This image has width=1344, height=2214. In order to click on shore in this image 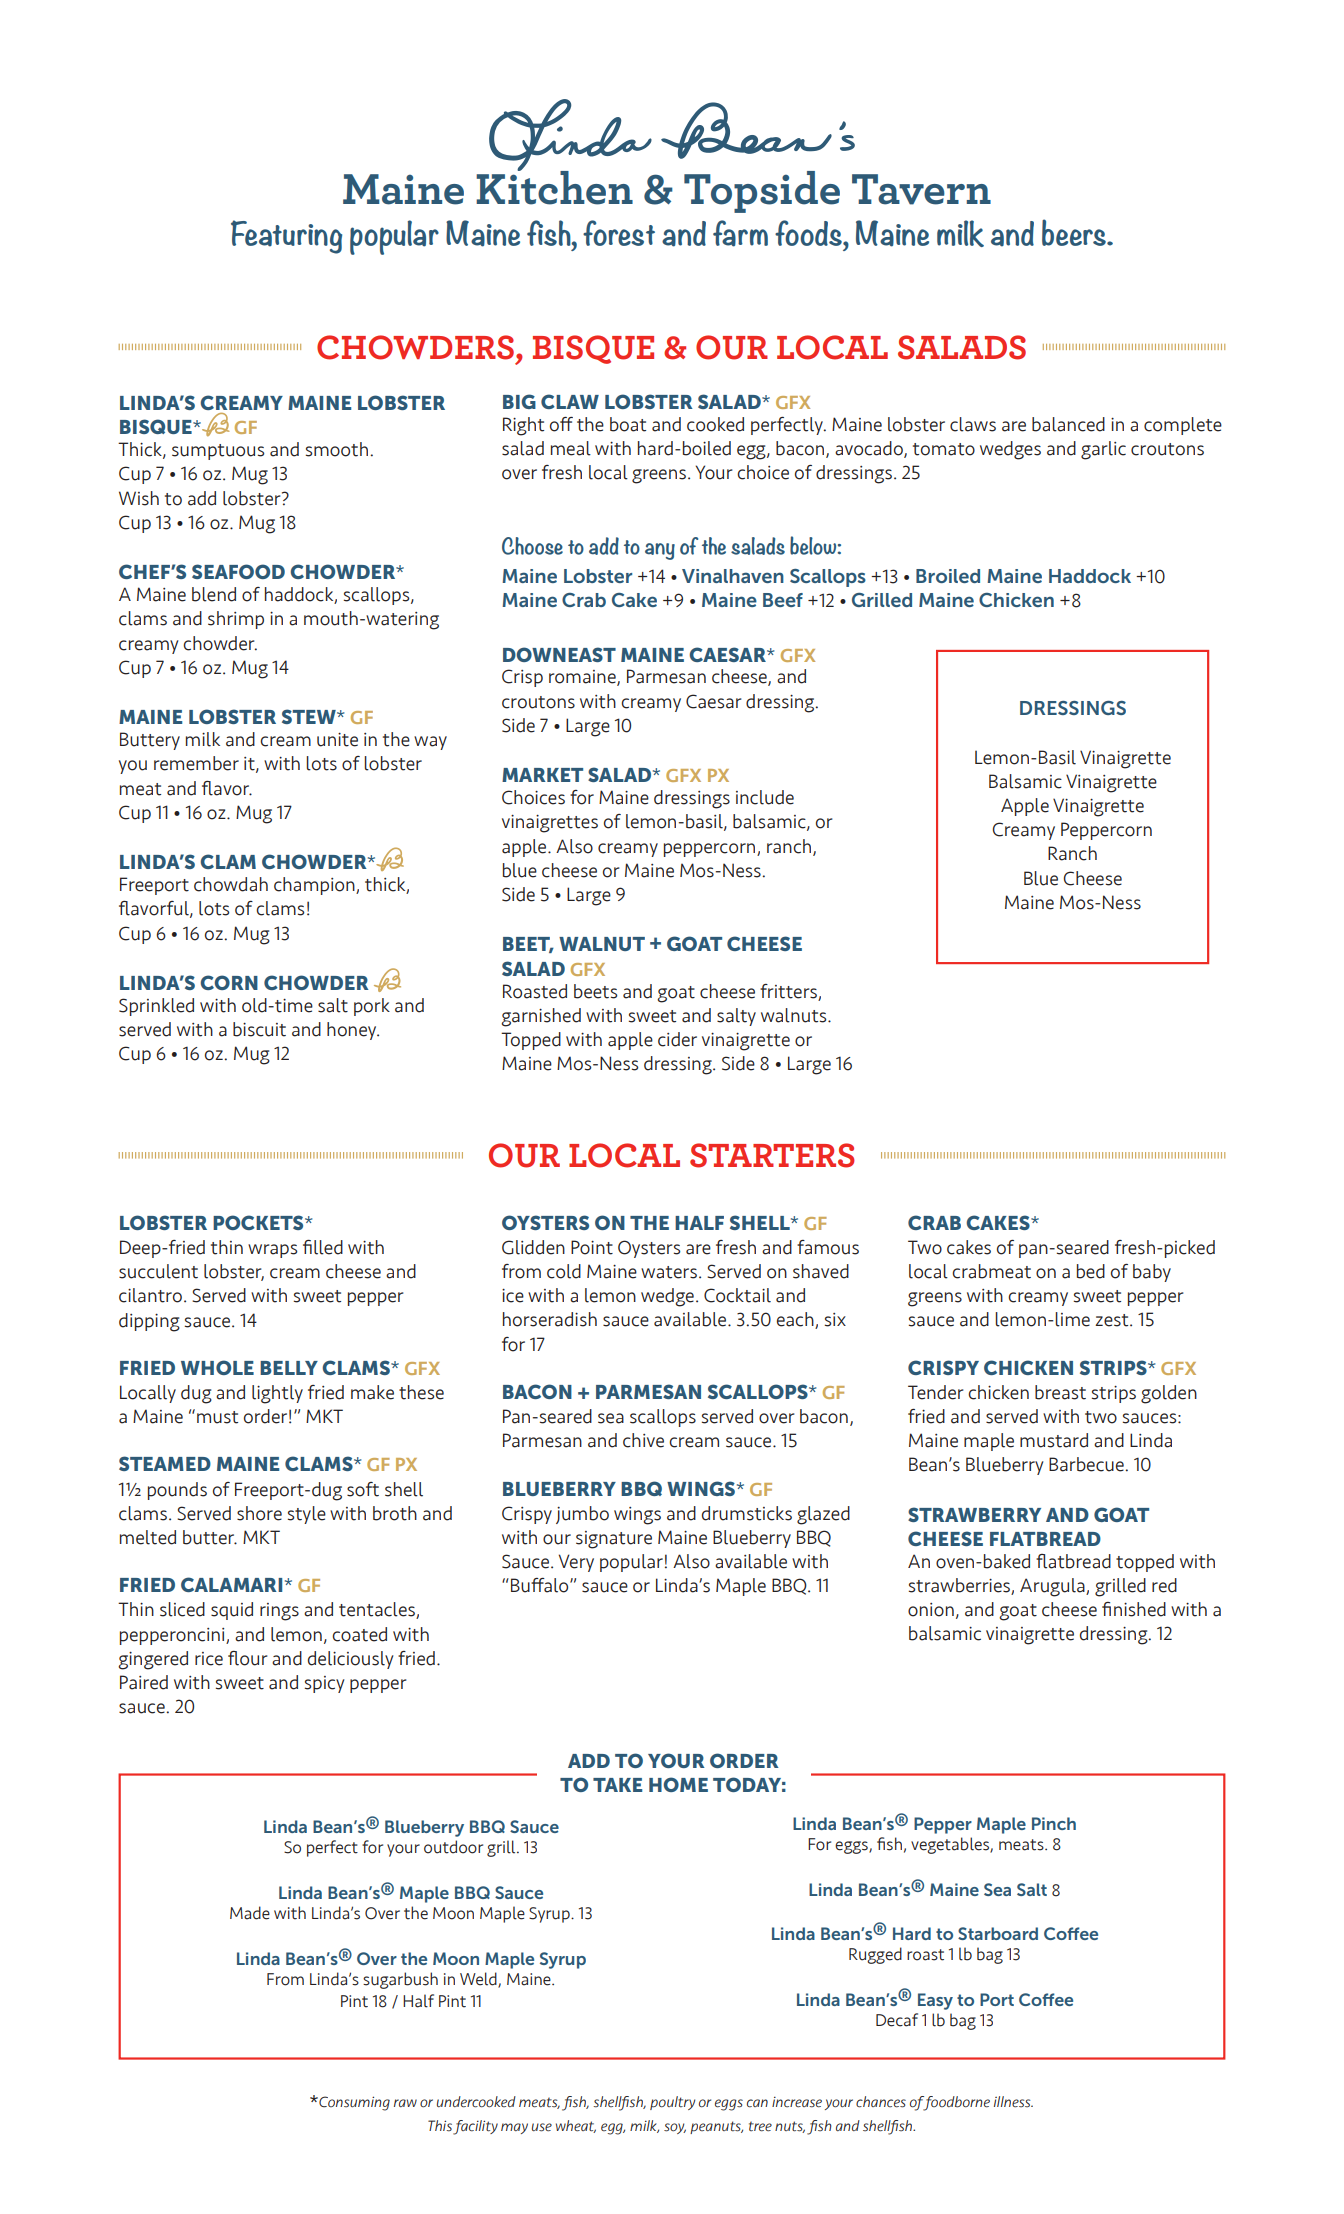, I will do `click(259, 1513)`.
